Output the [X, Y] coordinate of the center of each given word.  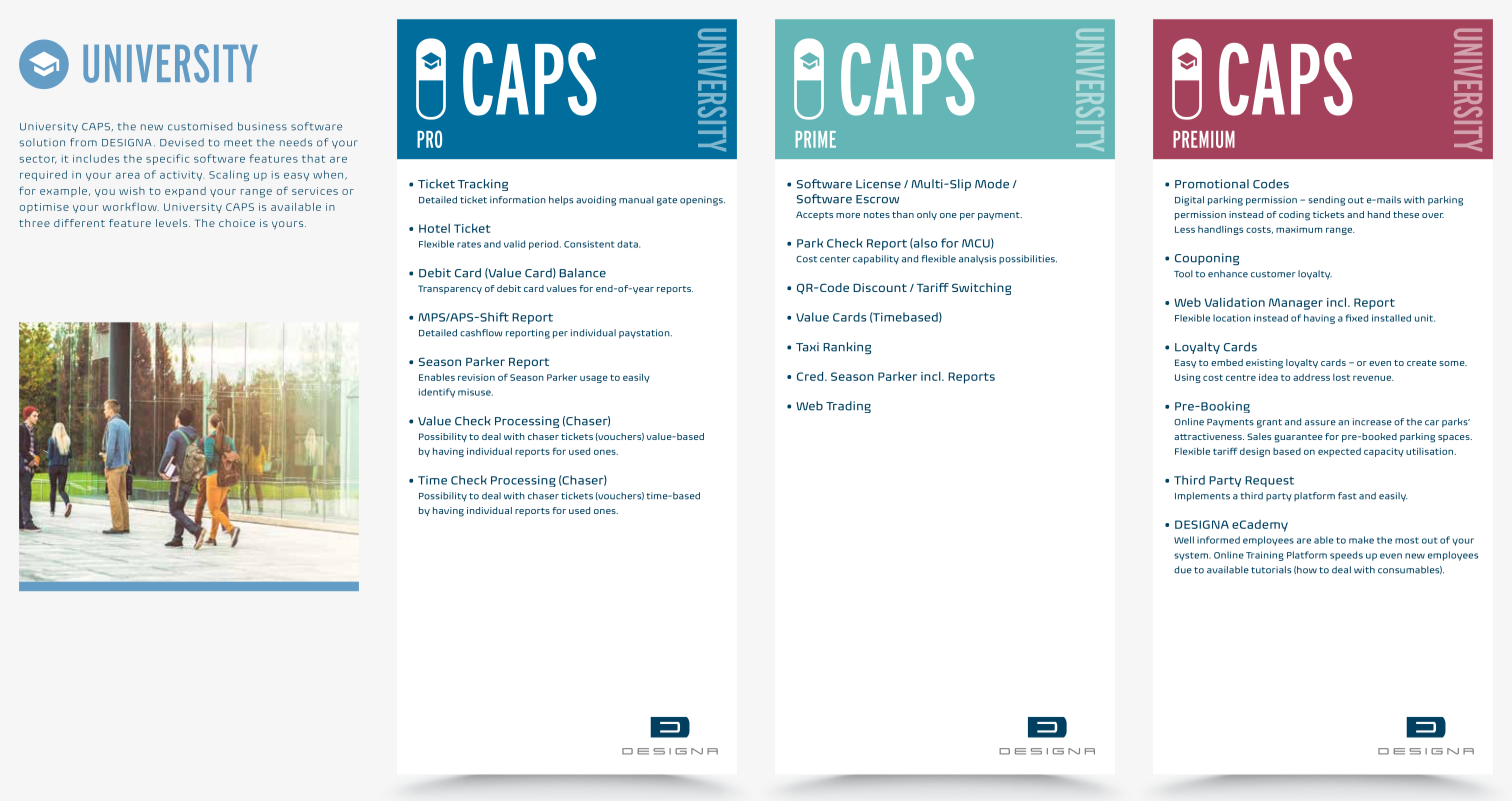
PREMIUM [1204, 139]
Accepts [814, 215]
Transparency [450, 289]
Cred [811, 376]
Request [1269, 481]
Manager [1296, 304]
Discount [880, 287]
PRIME [816, 139]
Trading [848, 407]
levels [173, 223]
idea [1268, 377]
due [1183, 570]
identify [437, 393]
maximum [1299, 229]
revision [476, 377]
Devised [182, 142]
